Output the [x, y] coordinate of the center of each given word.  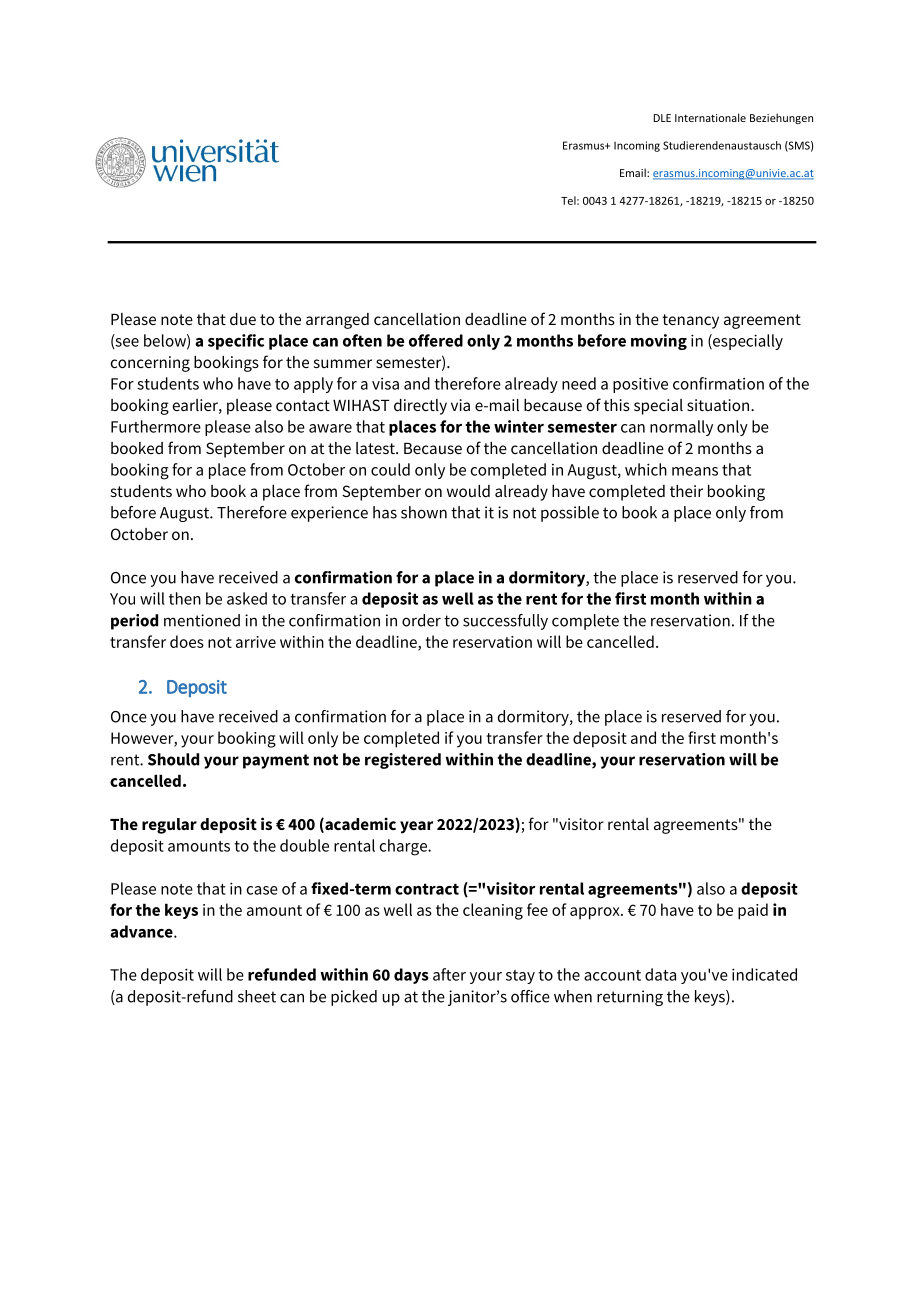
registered [403, 761]
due [243, 319]
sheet [257, 996]
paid [753, 911]
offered [436, 340]
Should [173, 759]
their [686, 491]
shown [424, 512]
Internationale [710, 117]
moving [659, 342]
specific [236, 342]
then [185, 598]
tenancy [690, 321]
